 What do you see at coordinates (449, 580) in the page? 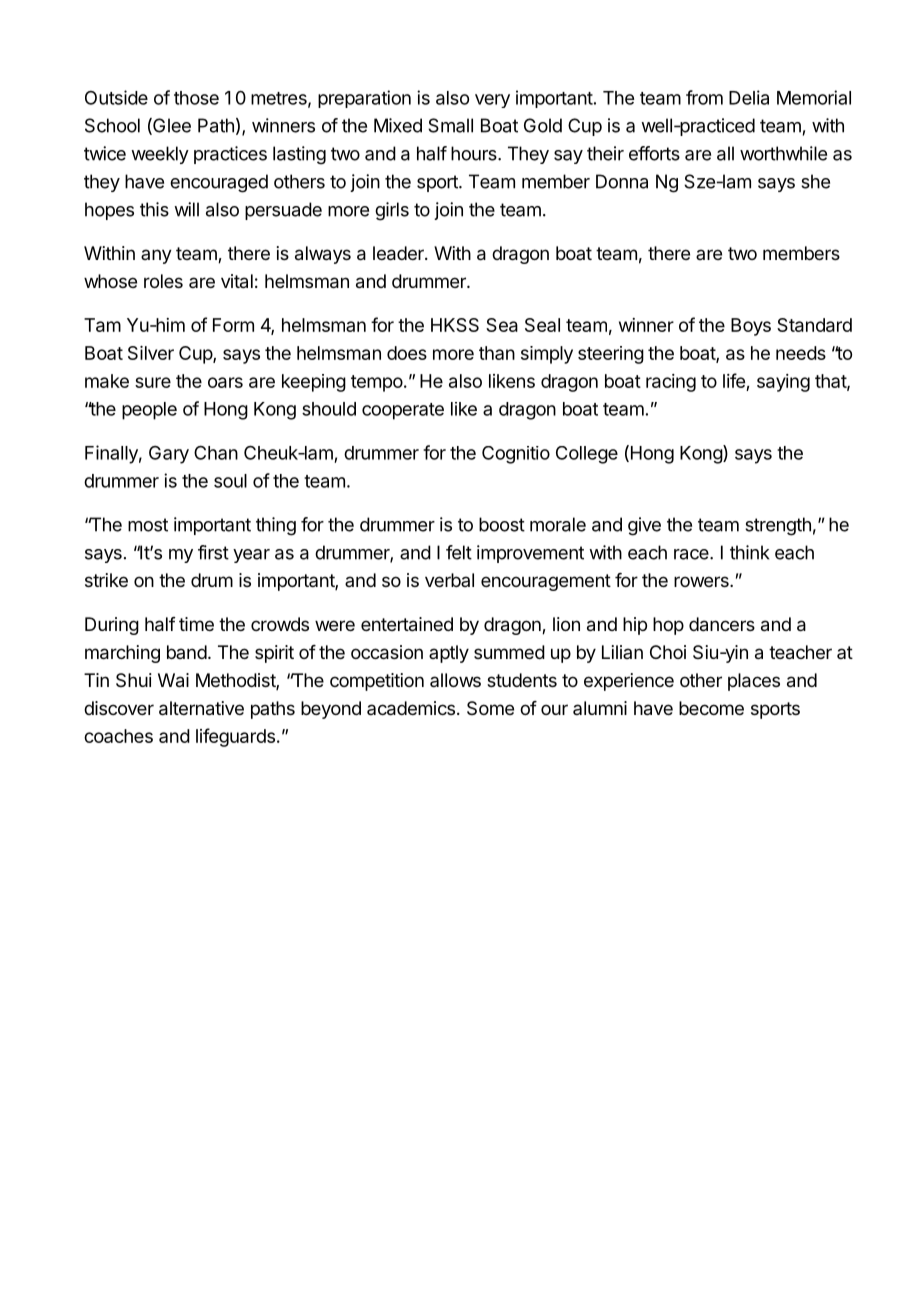
I see `verbal` at bounding box center [449, 580].
